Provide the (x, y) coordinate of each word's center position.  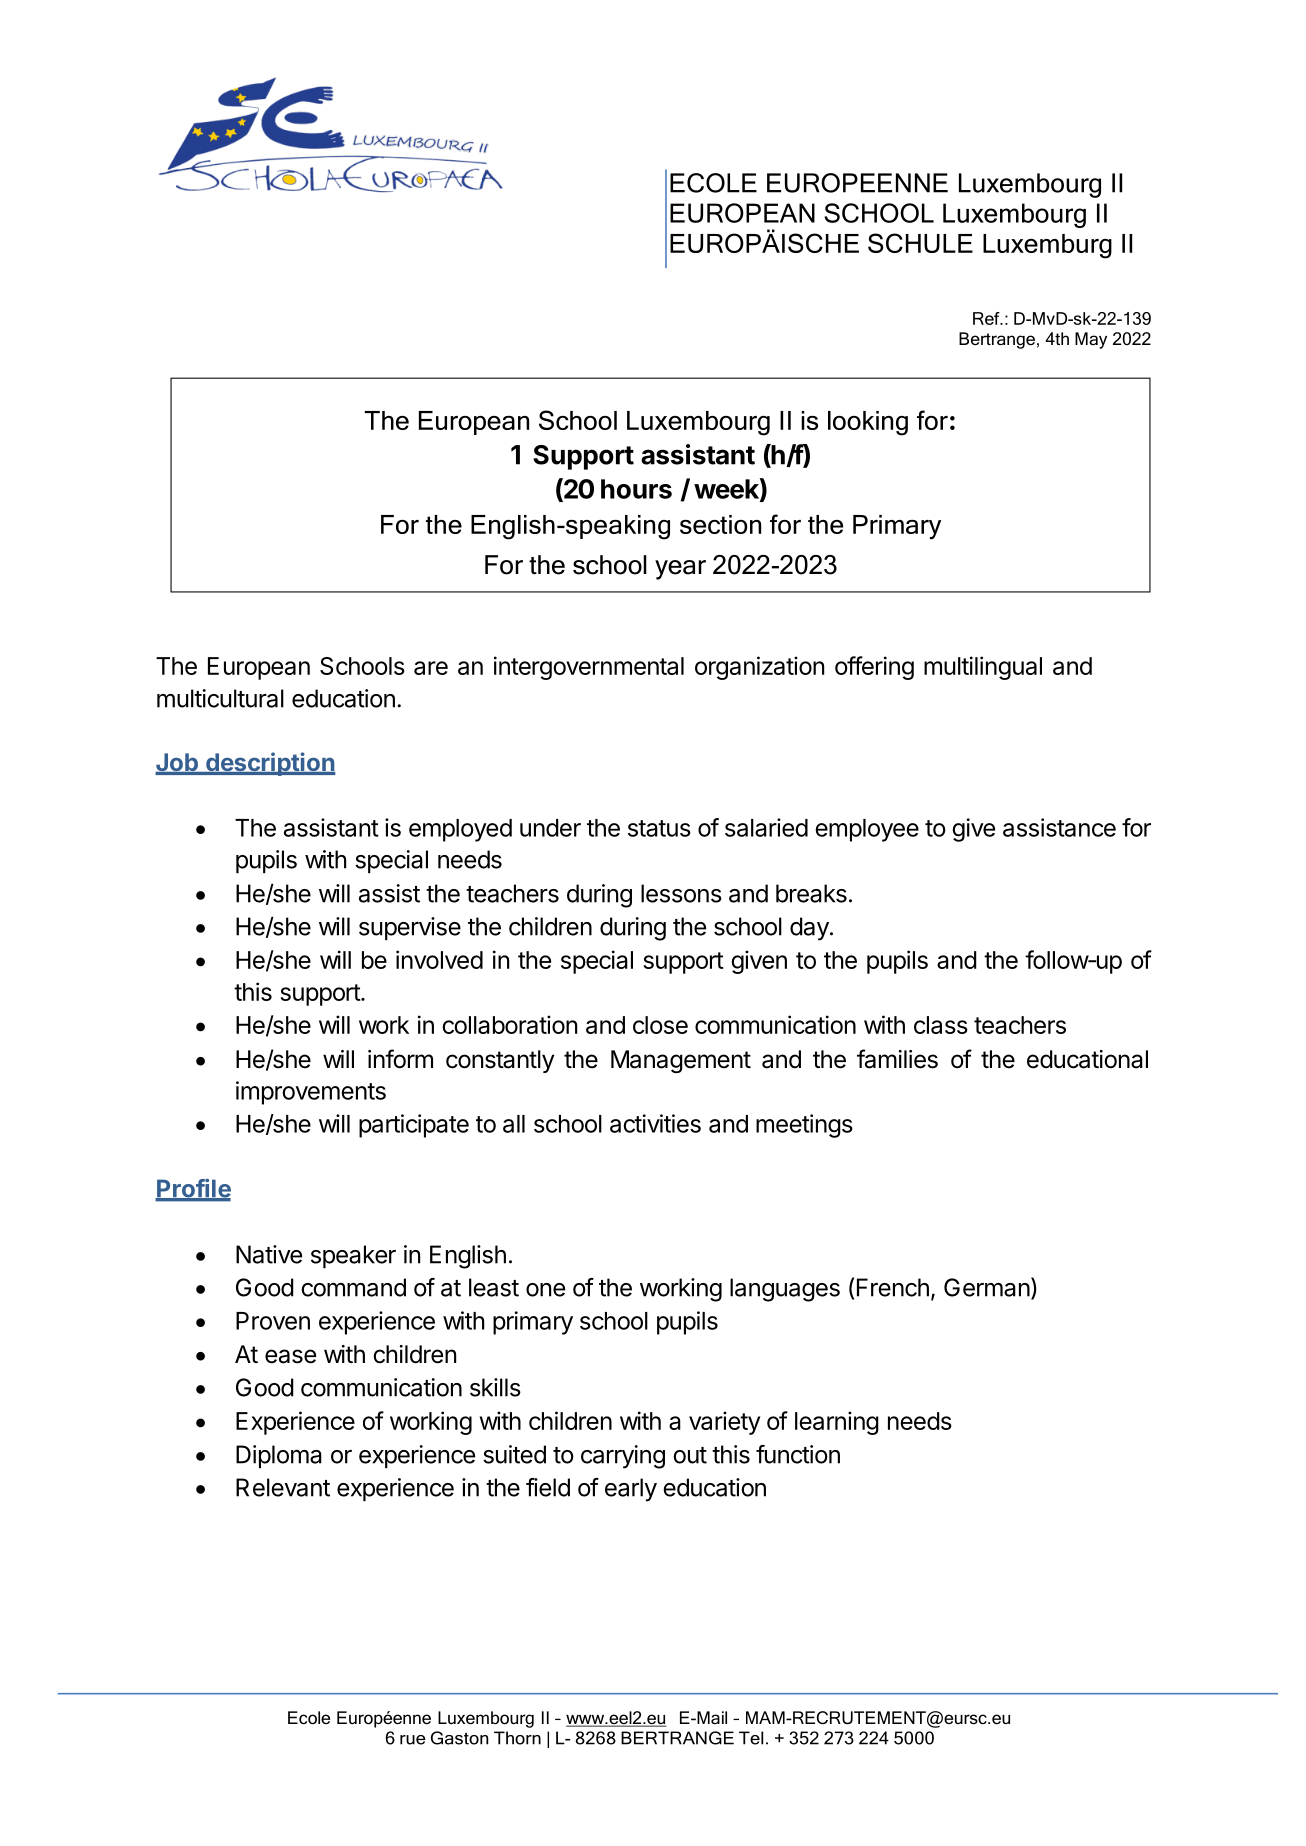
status (659, 828)
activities (655, 1123)
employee (867, 830)
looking (868, 423)
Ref (987, 318)
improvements (311, 1093)
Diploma (279, 1456)
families (897, 1059)
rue (413, 1740)
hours (636, 489)
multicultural (220, 698)
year (680, 570)
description (269, 764)
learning (837, 1423)
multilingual (983, 668)
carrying (623, 1457)
